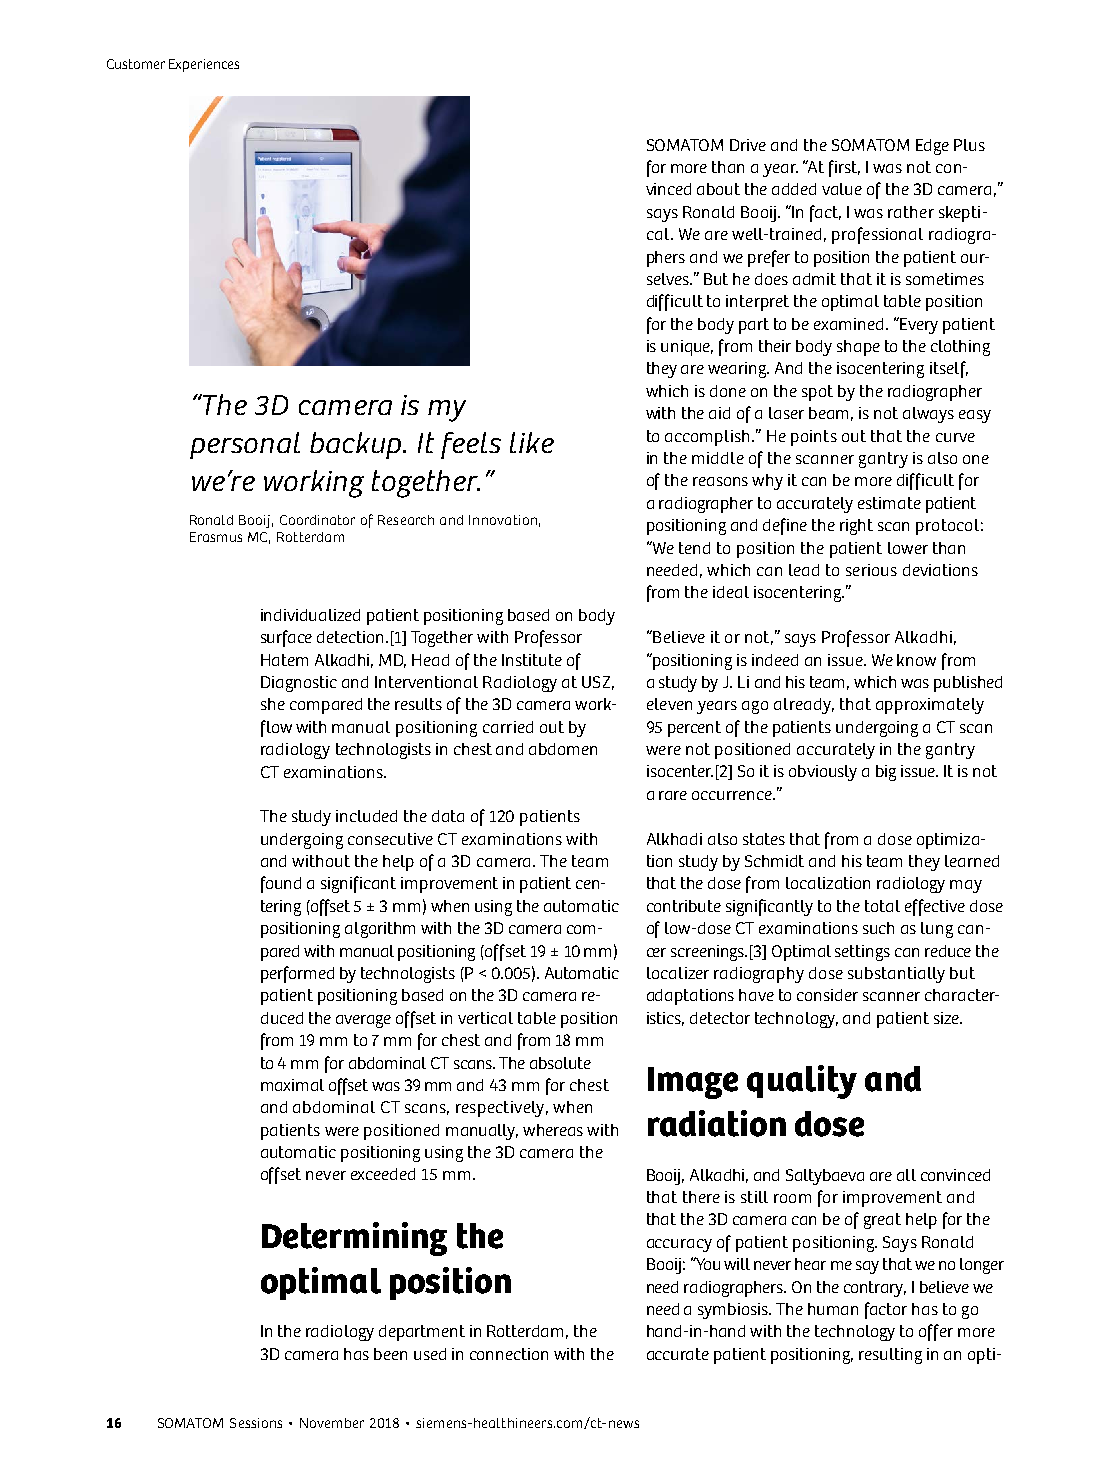  I want to click on performed, so click(297, 974).
